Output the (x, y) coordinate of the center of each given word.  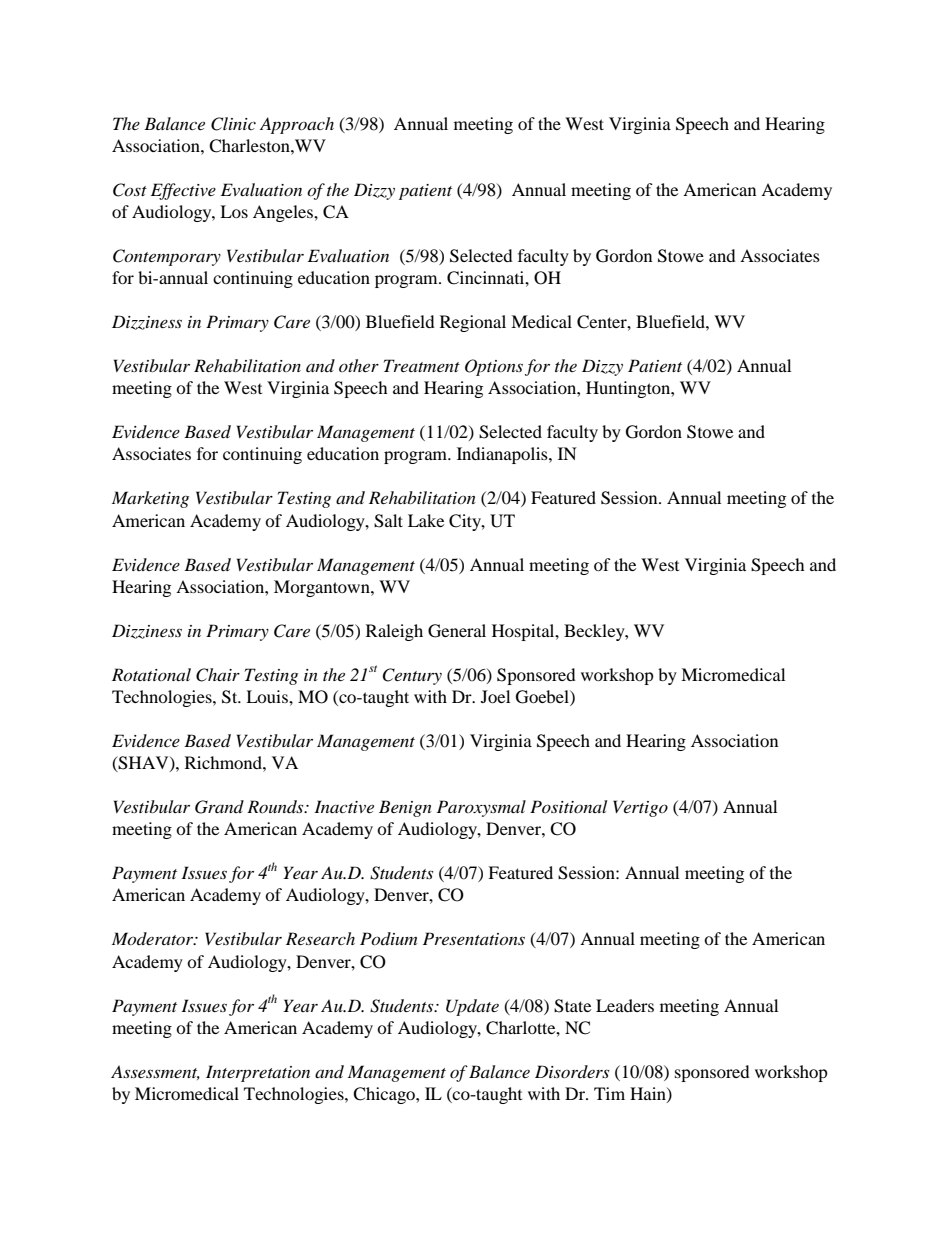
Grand (219, 807)
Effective (183, 191)
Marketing (150, 499)
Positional (568, 806)
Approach (297, 125)
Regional (473, 323)
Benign (405, 808)
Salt (388, 521)
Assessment (155, 1072)
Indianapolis (503, 455)
